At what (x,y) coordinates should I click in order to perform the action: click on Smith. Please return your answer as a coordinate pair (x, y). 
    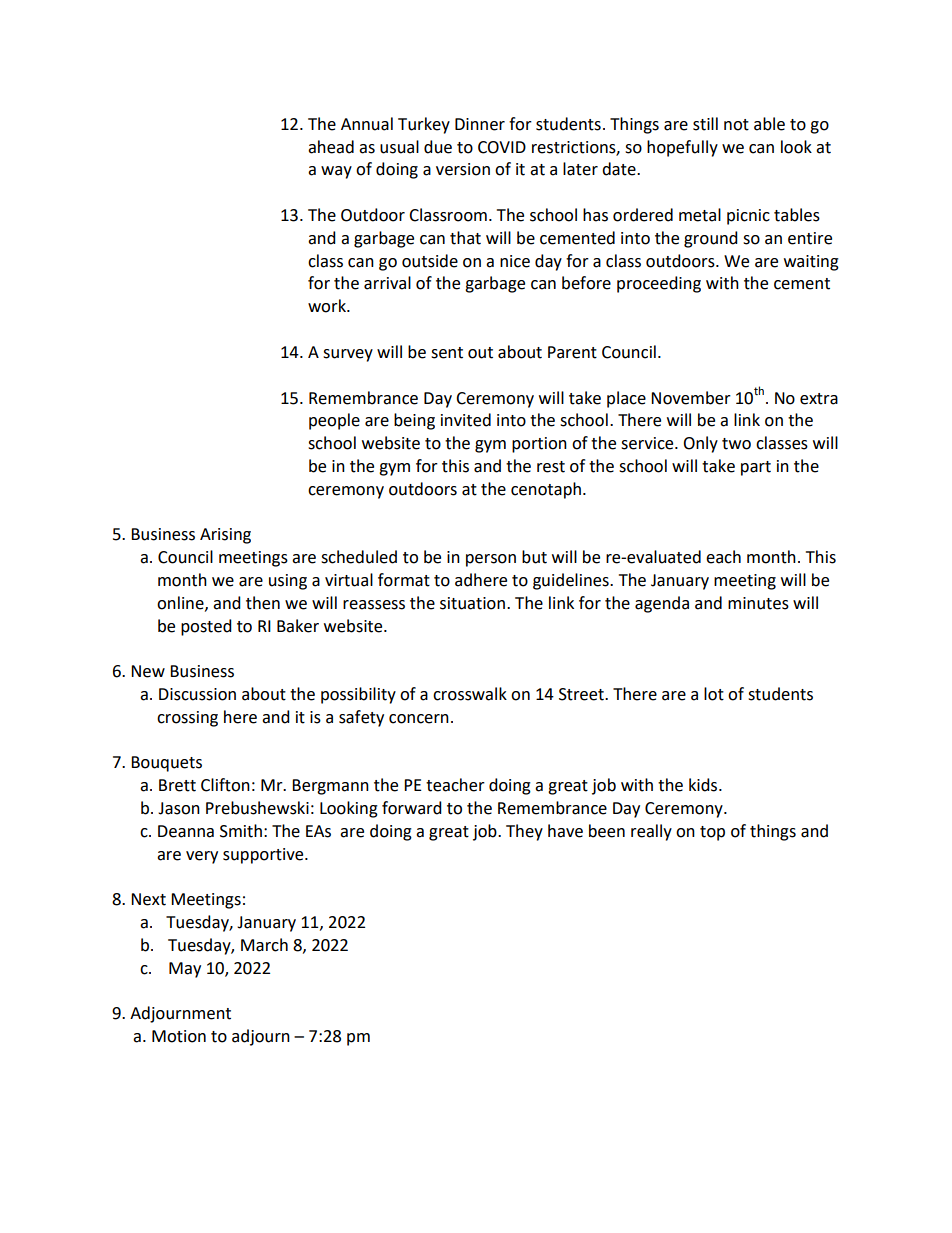
    Looking at the image, I should click on (241, 831).
